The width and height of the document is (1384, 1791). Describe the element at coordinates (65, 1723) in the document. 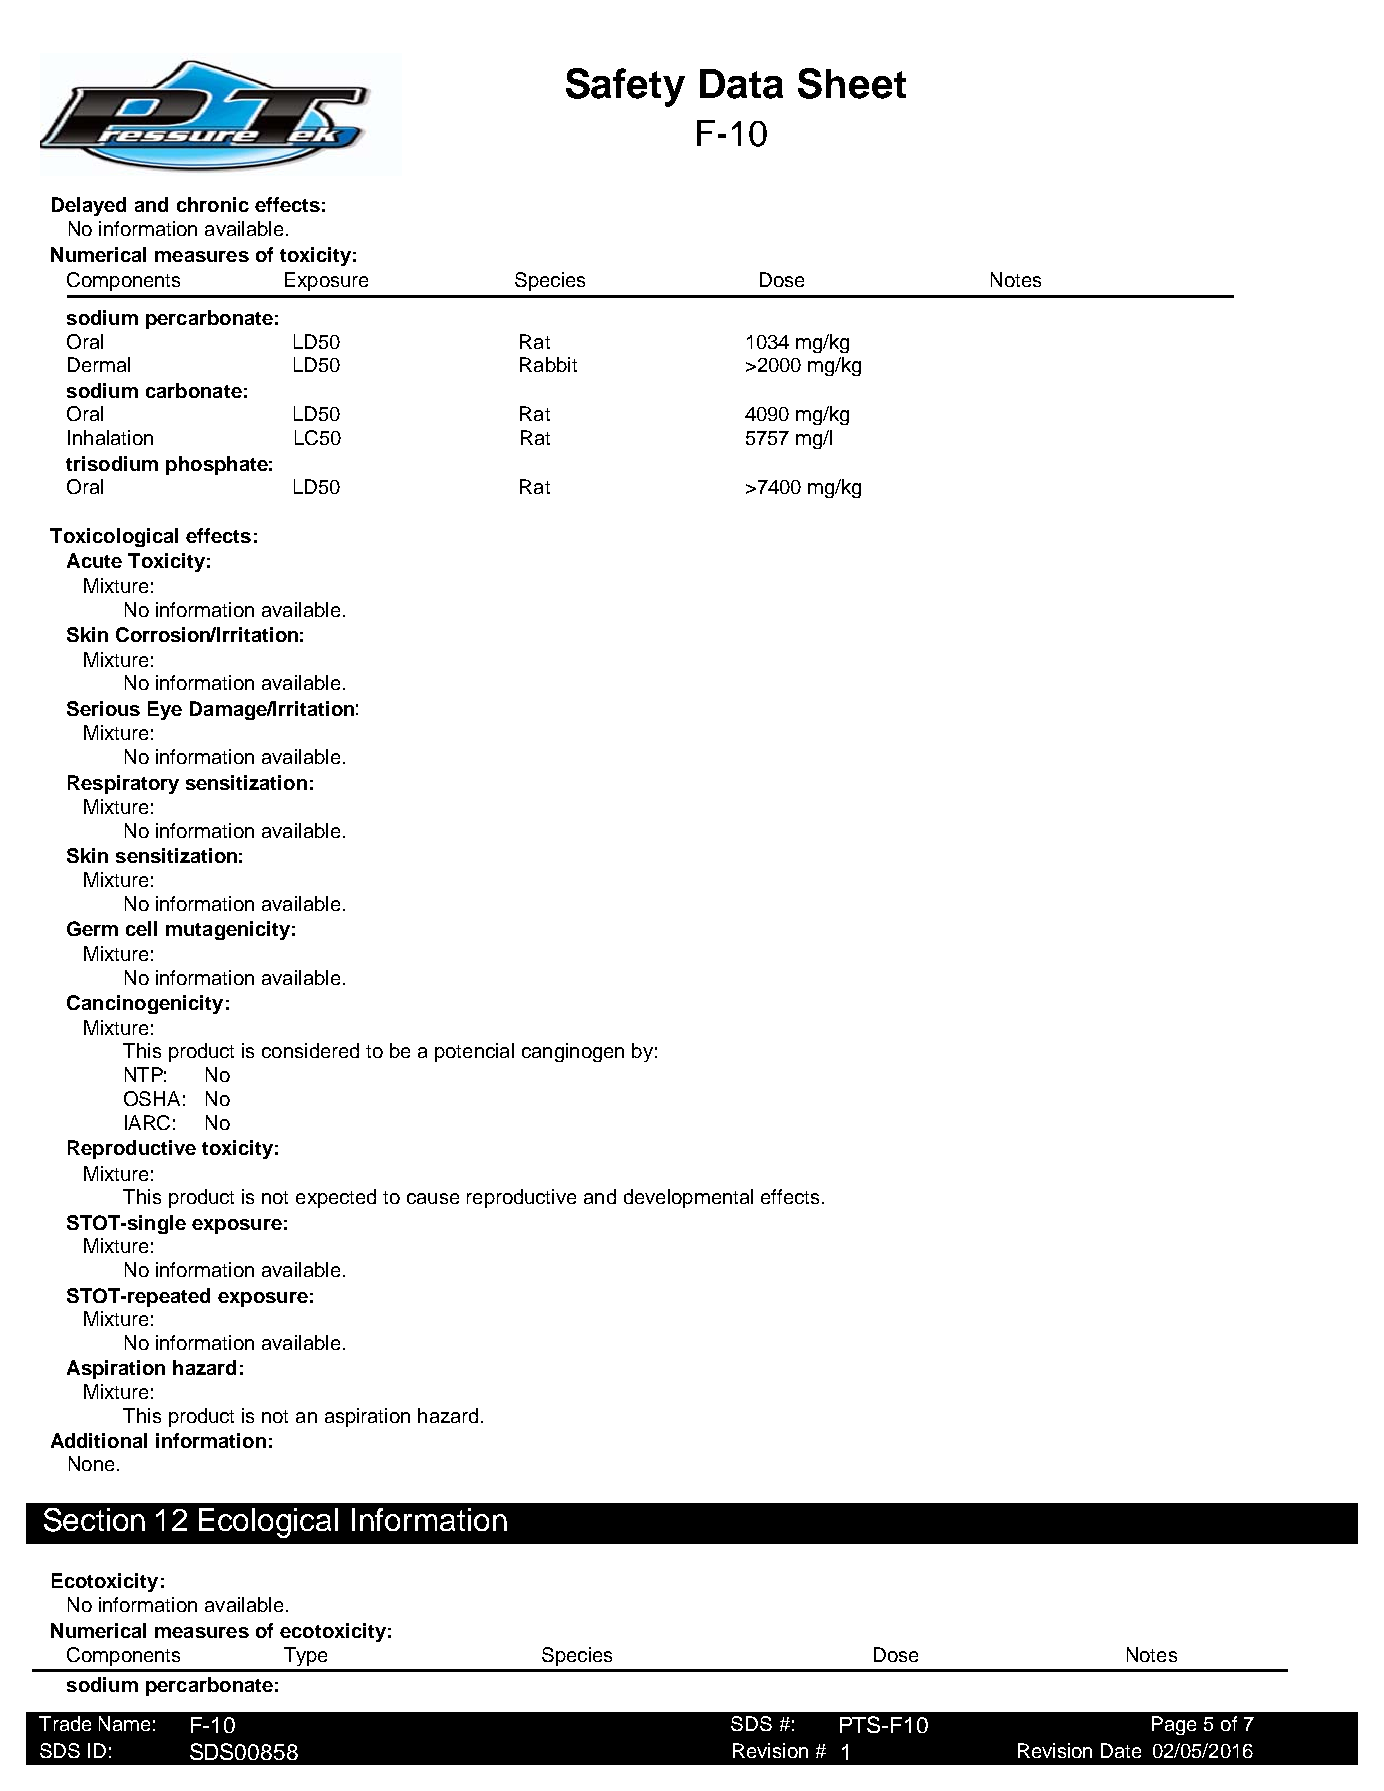

I see `Trade` at that location.
